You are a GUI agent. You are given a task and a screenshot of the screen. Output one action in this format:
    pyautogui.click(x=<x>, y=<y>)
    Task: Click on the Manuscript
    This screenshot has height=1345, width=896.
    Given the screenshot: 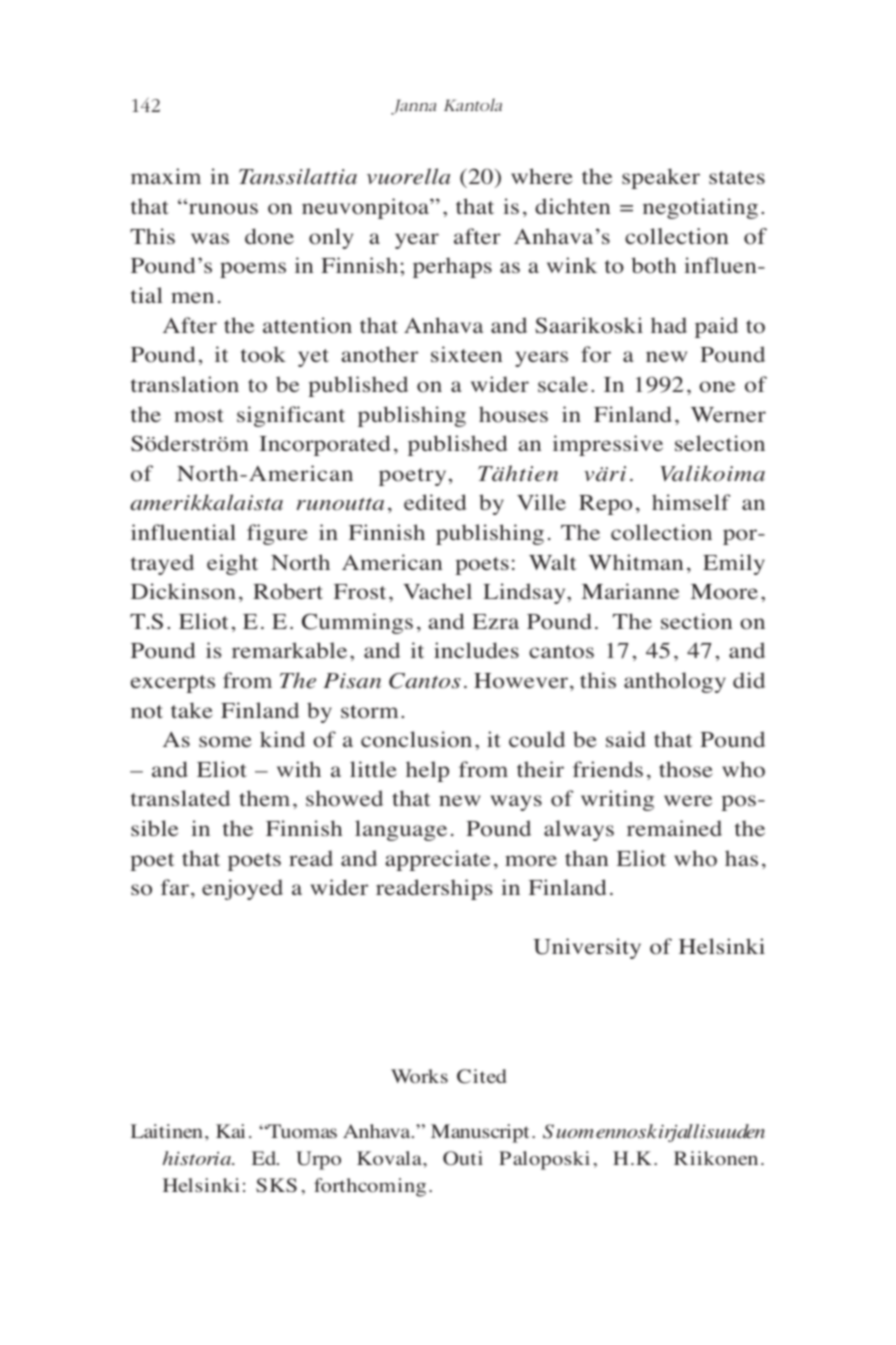 What is the action you would take?
    pyautogui.click(x=480, y=1133)
